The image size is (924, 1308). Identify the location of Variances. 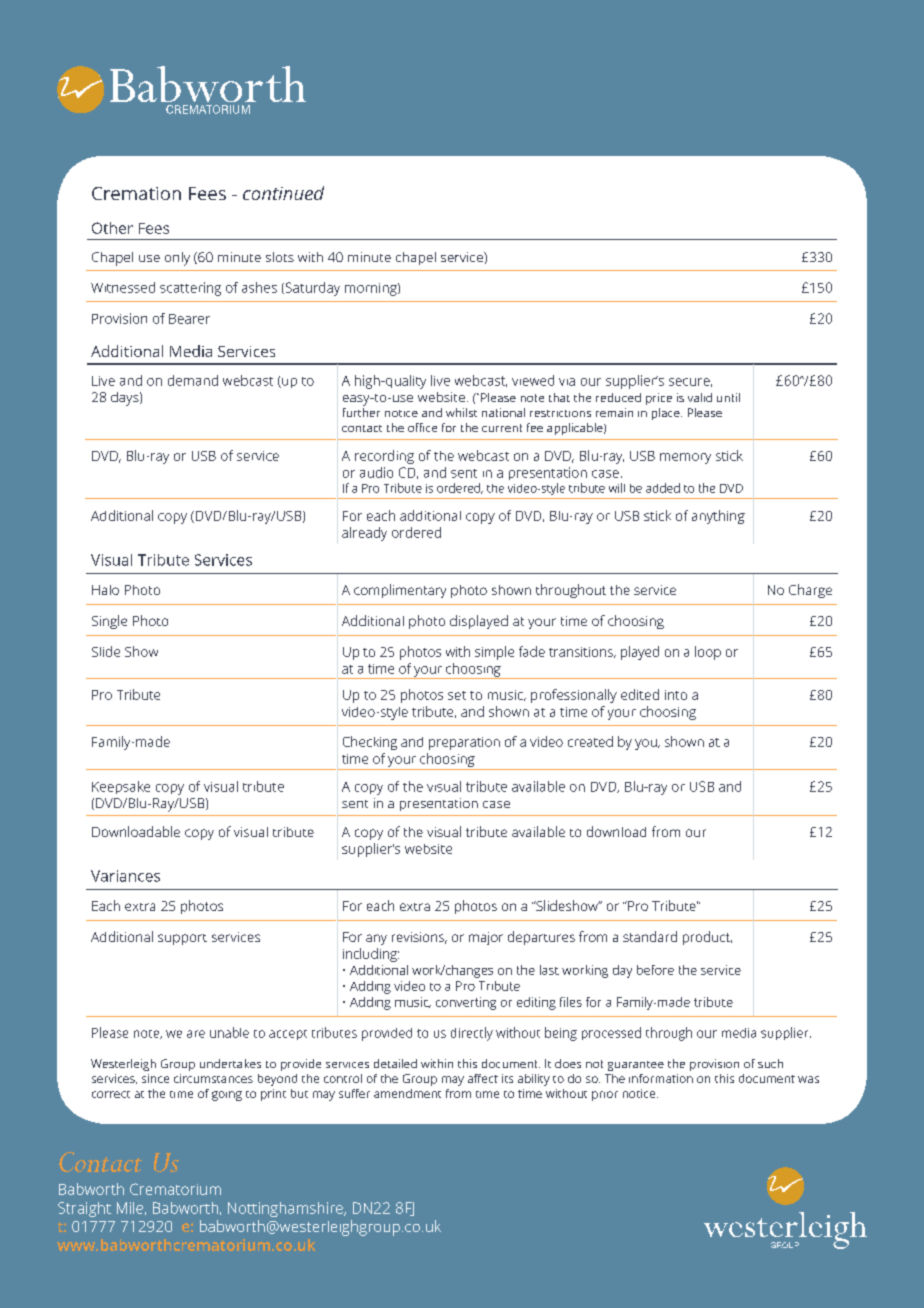
(125, 876).
